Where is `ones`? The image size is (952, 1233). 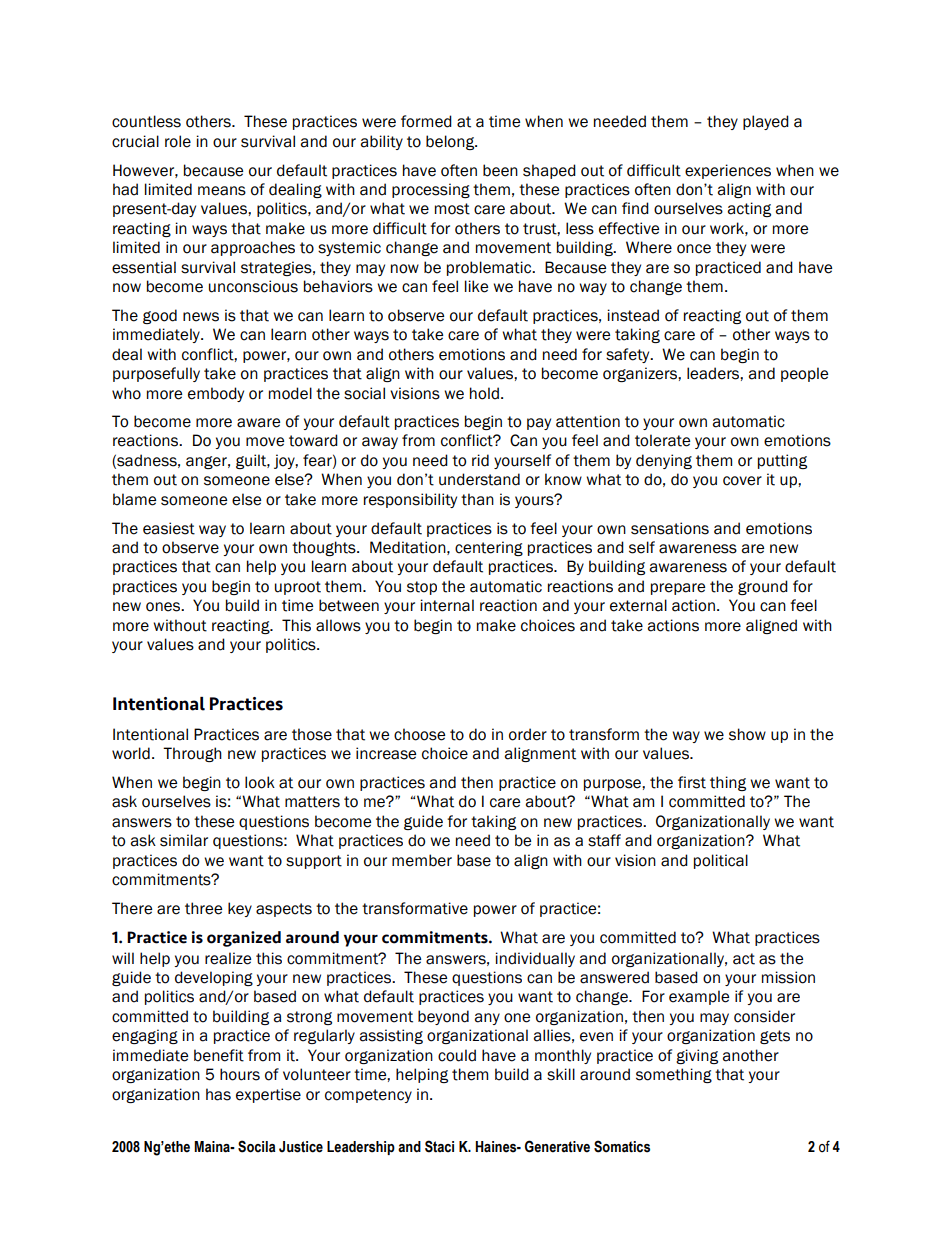
ones is located at coordinates (164, 607).
